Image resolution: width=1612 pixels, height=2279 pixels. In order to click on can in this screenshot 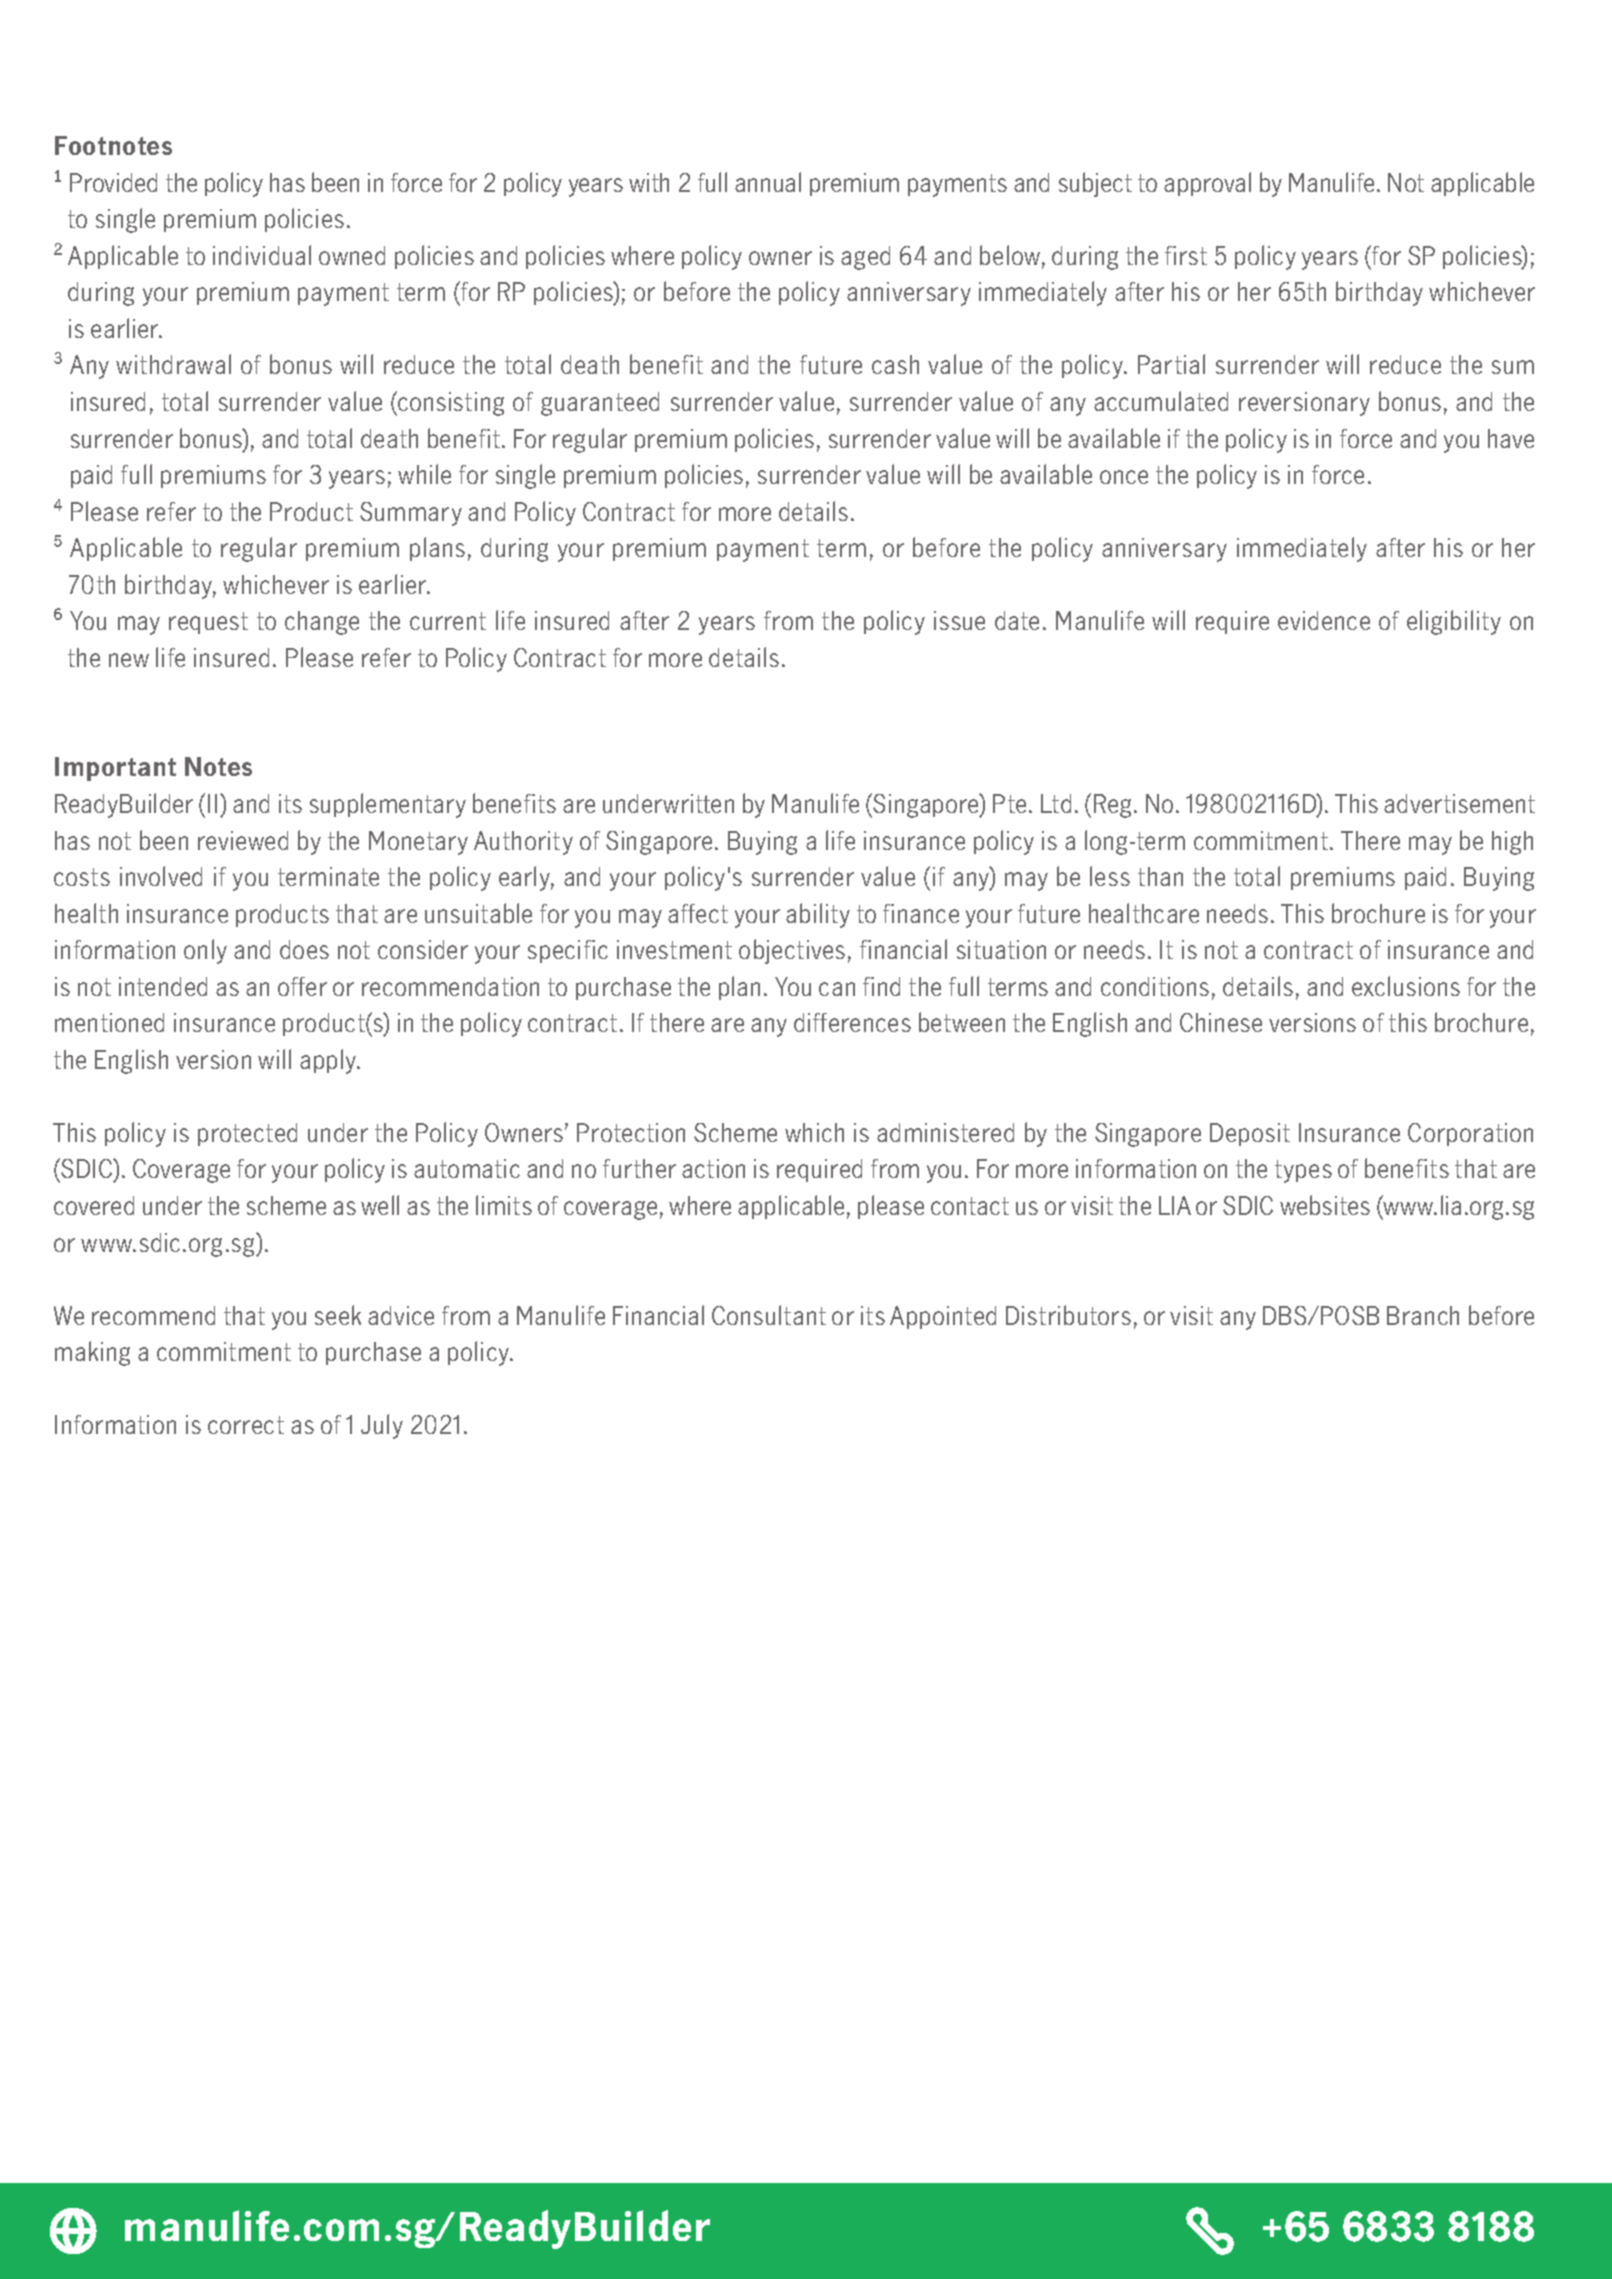, I will do `click(837, 989)`.
